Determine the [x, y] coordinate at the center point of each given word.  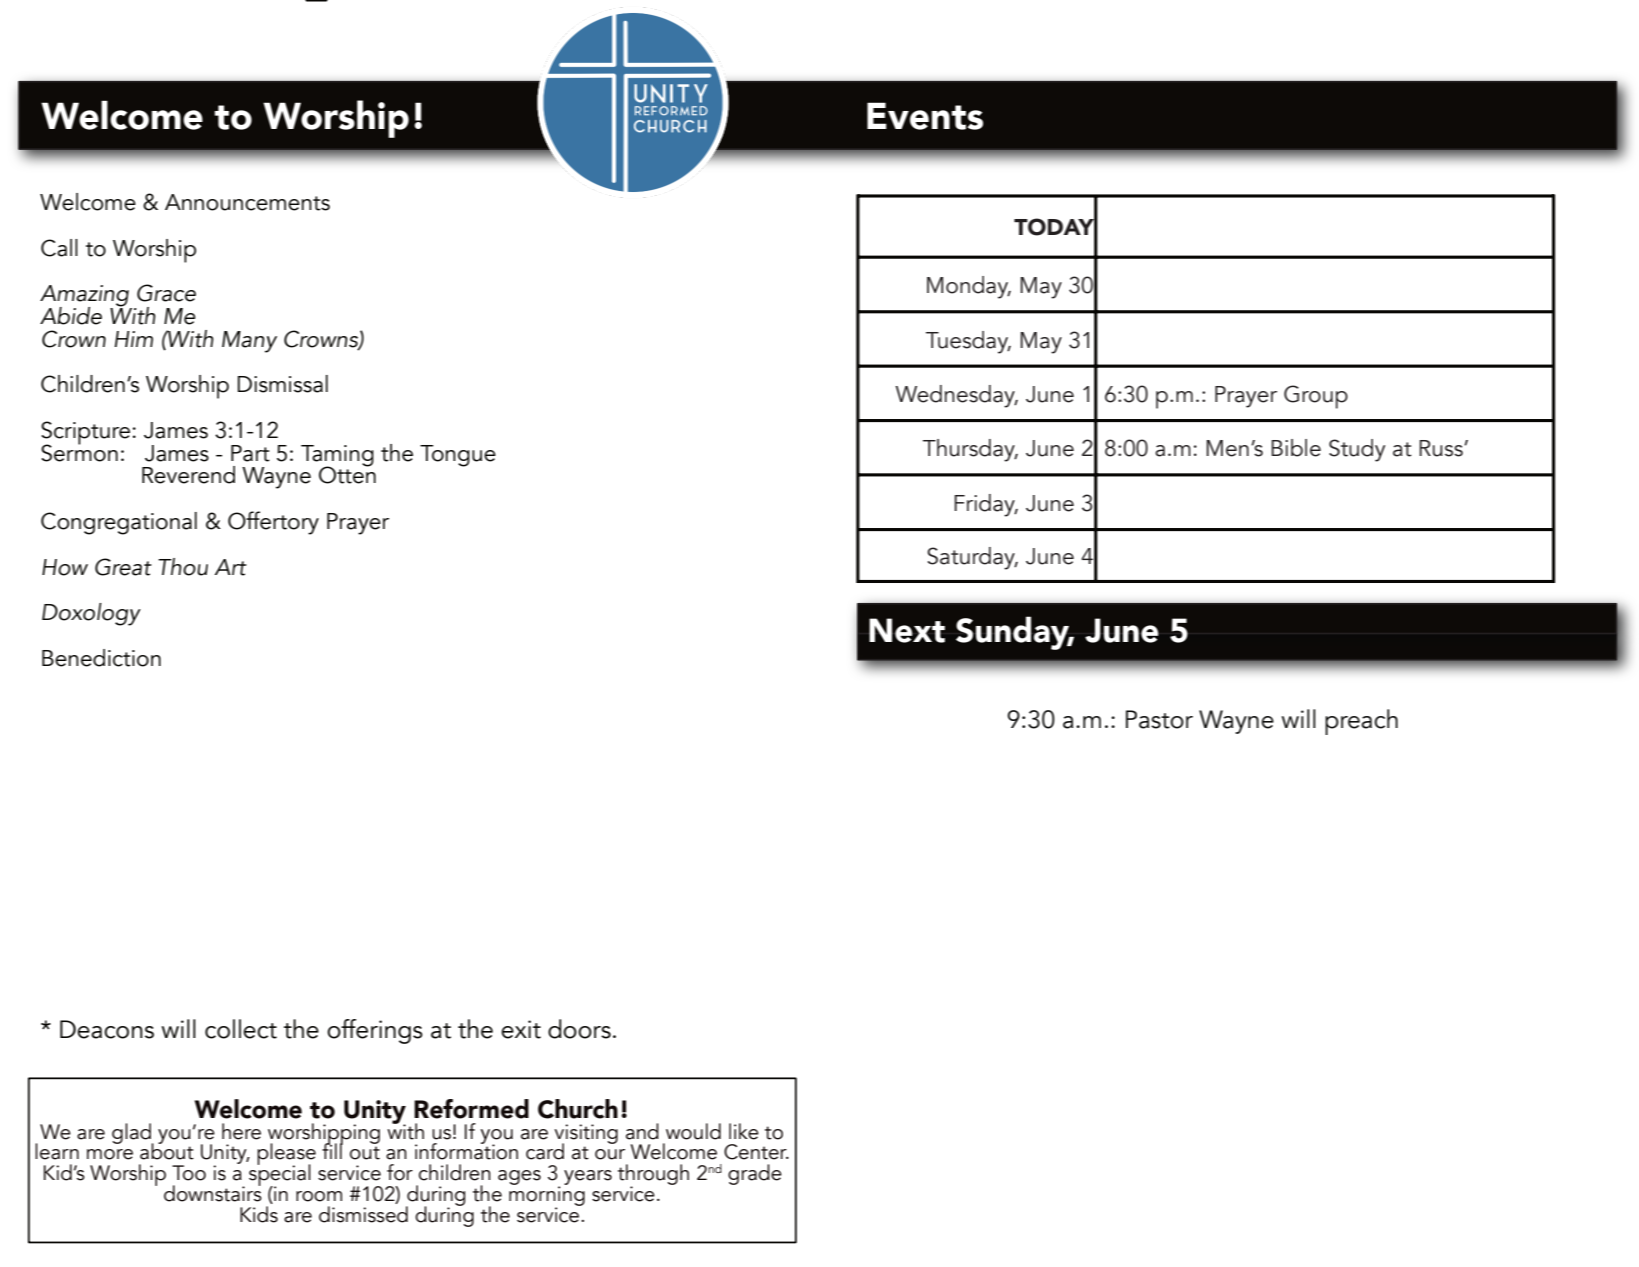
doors [579, 1029]
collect [241, 1029]
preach [1361, 722]
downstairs [213, 1192]
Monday [969, 287]
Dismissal [283, 384]
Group [1316, 397]
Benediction [101, 658]
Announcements [247, 202]
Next [907, 630]
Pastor [1159, 719]
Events [925, 116]
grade [755, 1174]
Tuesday [968, 342]
